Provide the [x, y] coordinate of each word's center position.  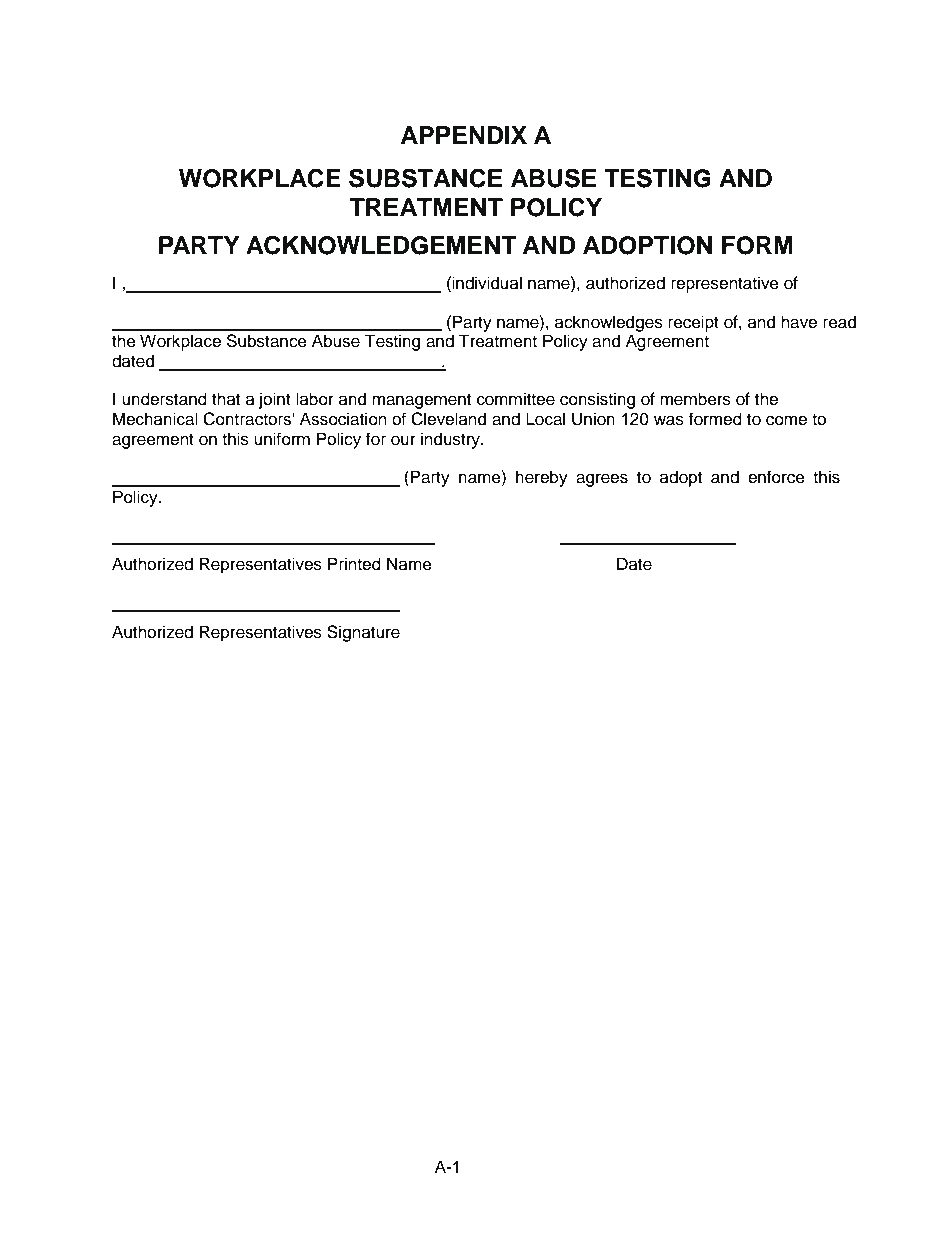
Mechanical [155, 419]
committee [516, 399]
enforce [776, 477]
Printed [354, 564]
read [839, 322]
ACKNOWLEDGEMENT [381, 245]
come [786, 420]
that [226, 399]
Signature [363, 633]
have [799, 322]
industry [451, 440]
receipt [693, 323]
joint [275, 400]
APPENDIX [464, 135]
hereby [542, 478]
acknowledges [609, 323]
